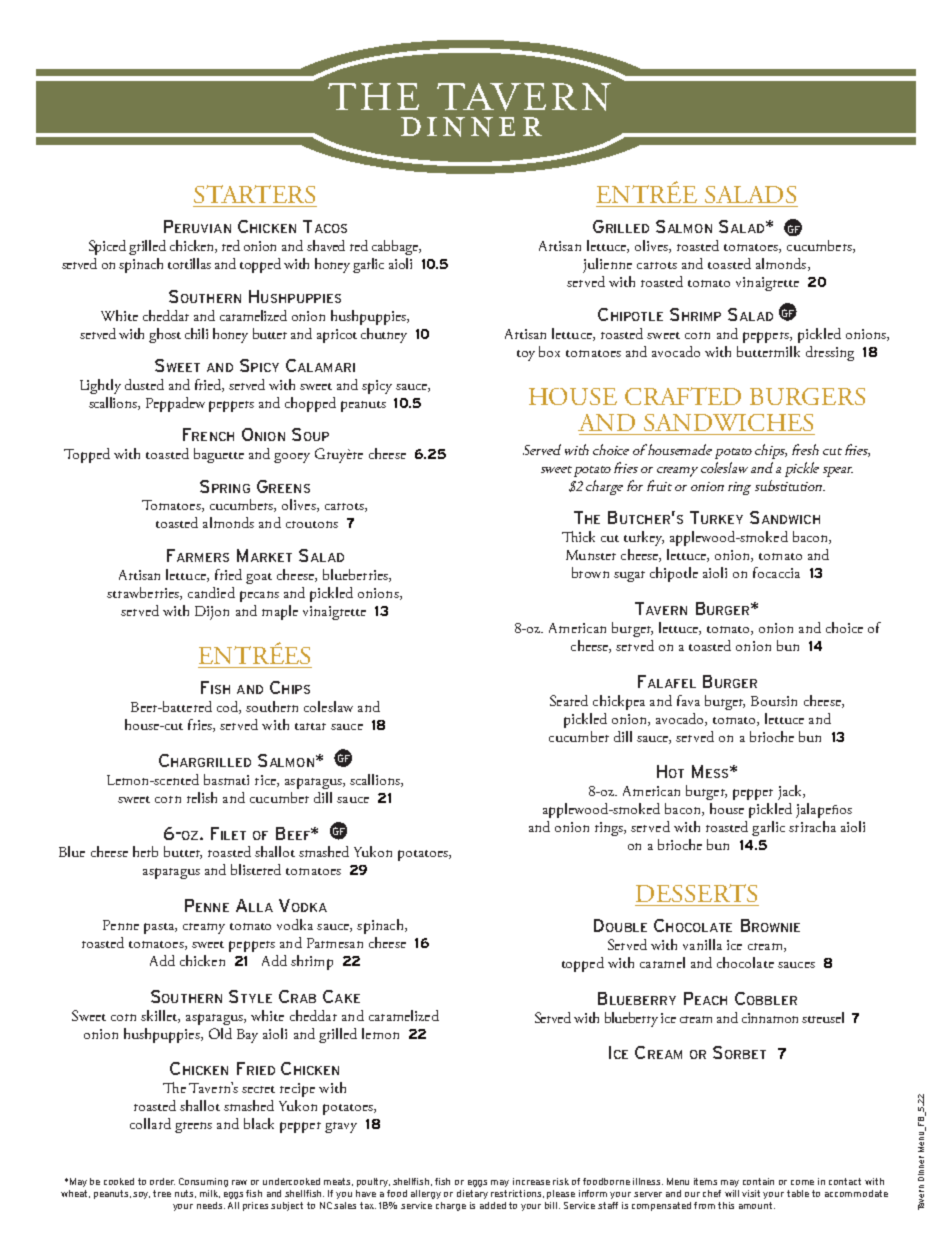 The height and width of the screenshot is (1233, 952). I want to click on cod, so click(228, 707).
